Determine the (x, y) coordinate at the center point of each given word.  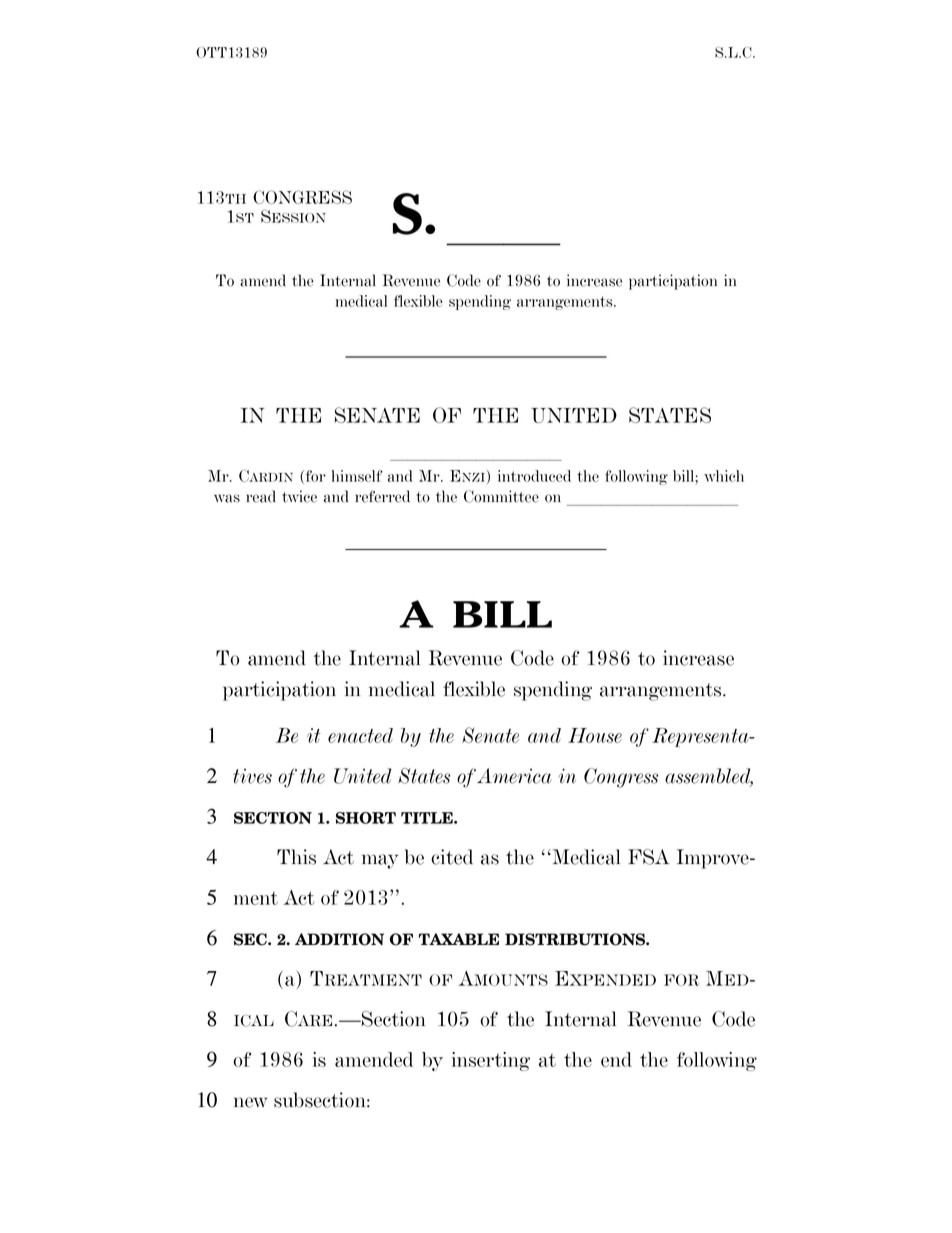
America (514, 776)
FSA (649, 857)
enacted (360, 735)
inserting (491, 1061)
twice (299, 496)
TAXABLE (458, 939)
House (595, 735)
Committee (501, 496)
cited (452, 857)
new (251, 1102)
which (724, 476)
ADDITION (339, 939)
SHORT (366, 818)
